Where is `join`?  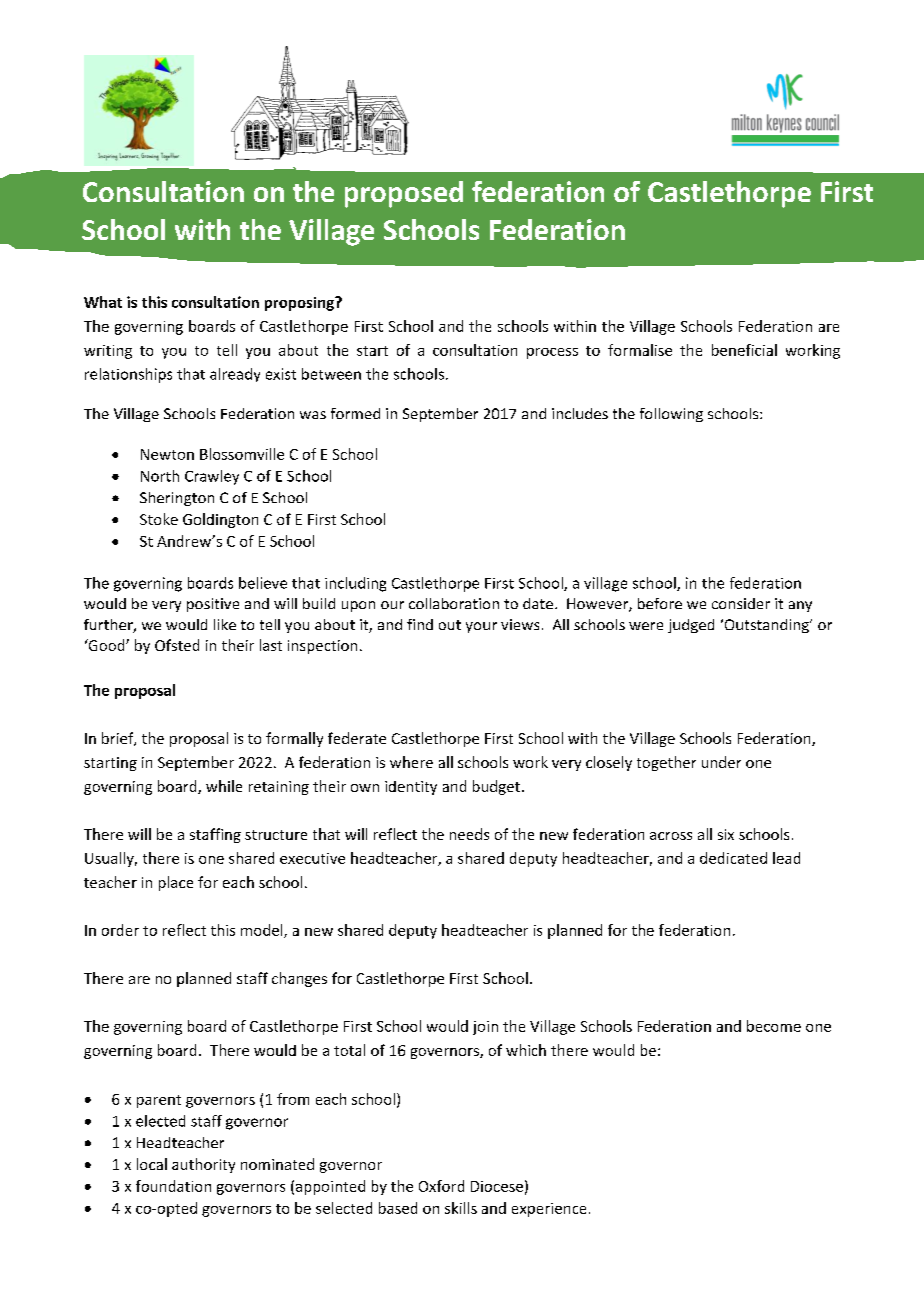
join is located at coordinates (485, 1028).
